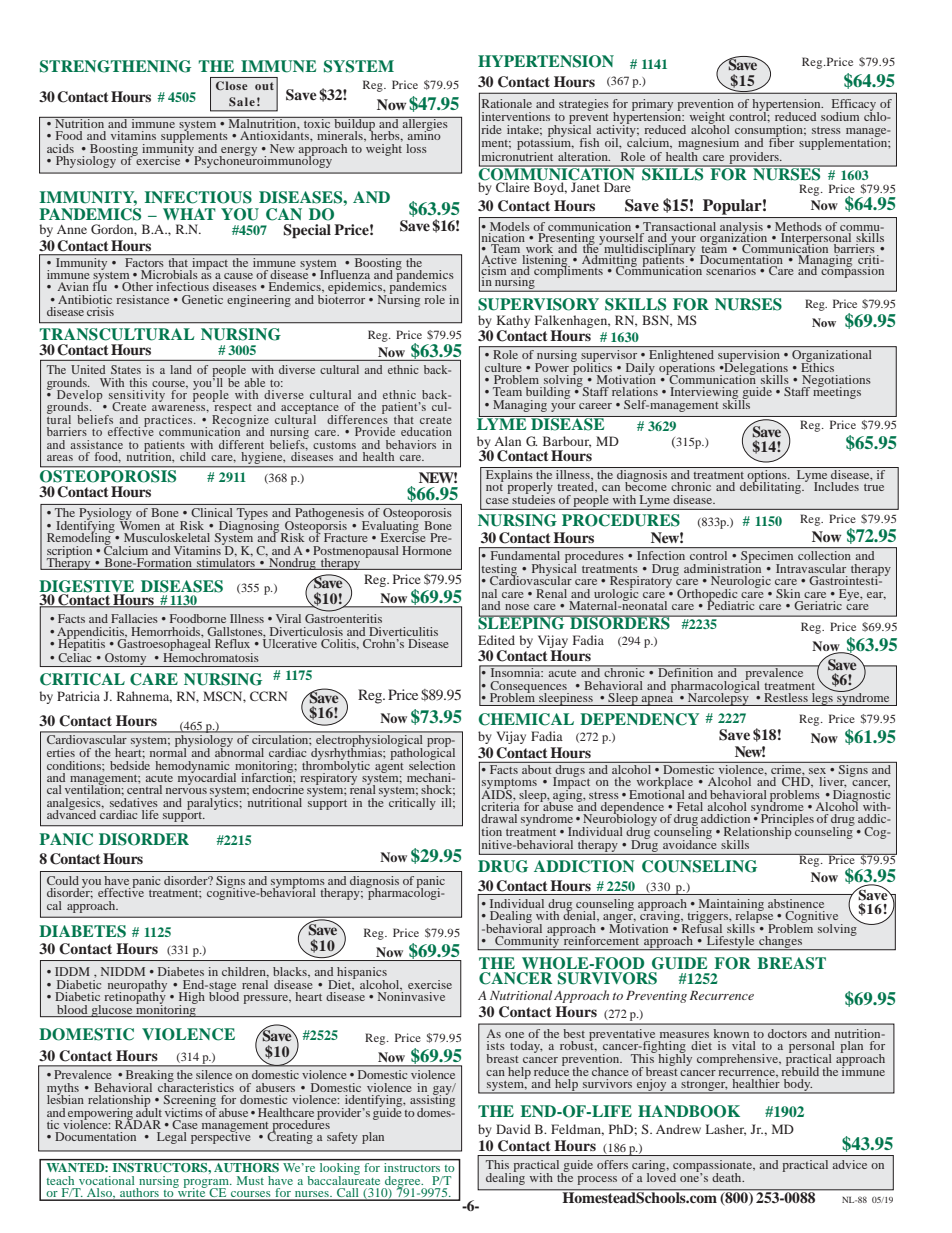  Describe the element at coordinates (425, 125) in the screenshot. I see `allergies` at that location.
